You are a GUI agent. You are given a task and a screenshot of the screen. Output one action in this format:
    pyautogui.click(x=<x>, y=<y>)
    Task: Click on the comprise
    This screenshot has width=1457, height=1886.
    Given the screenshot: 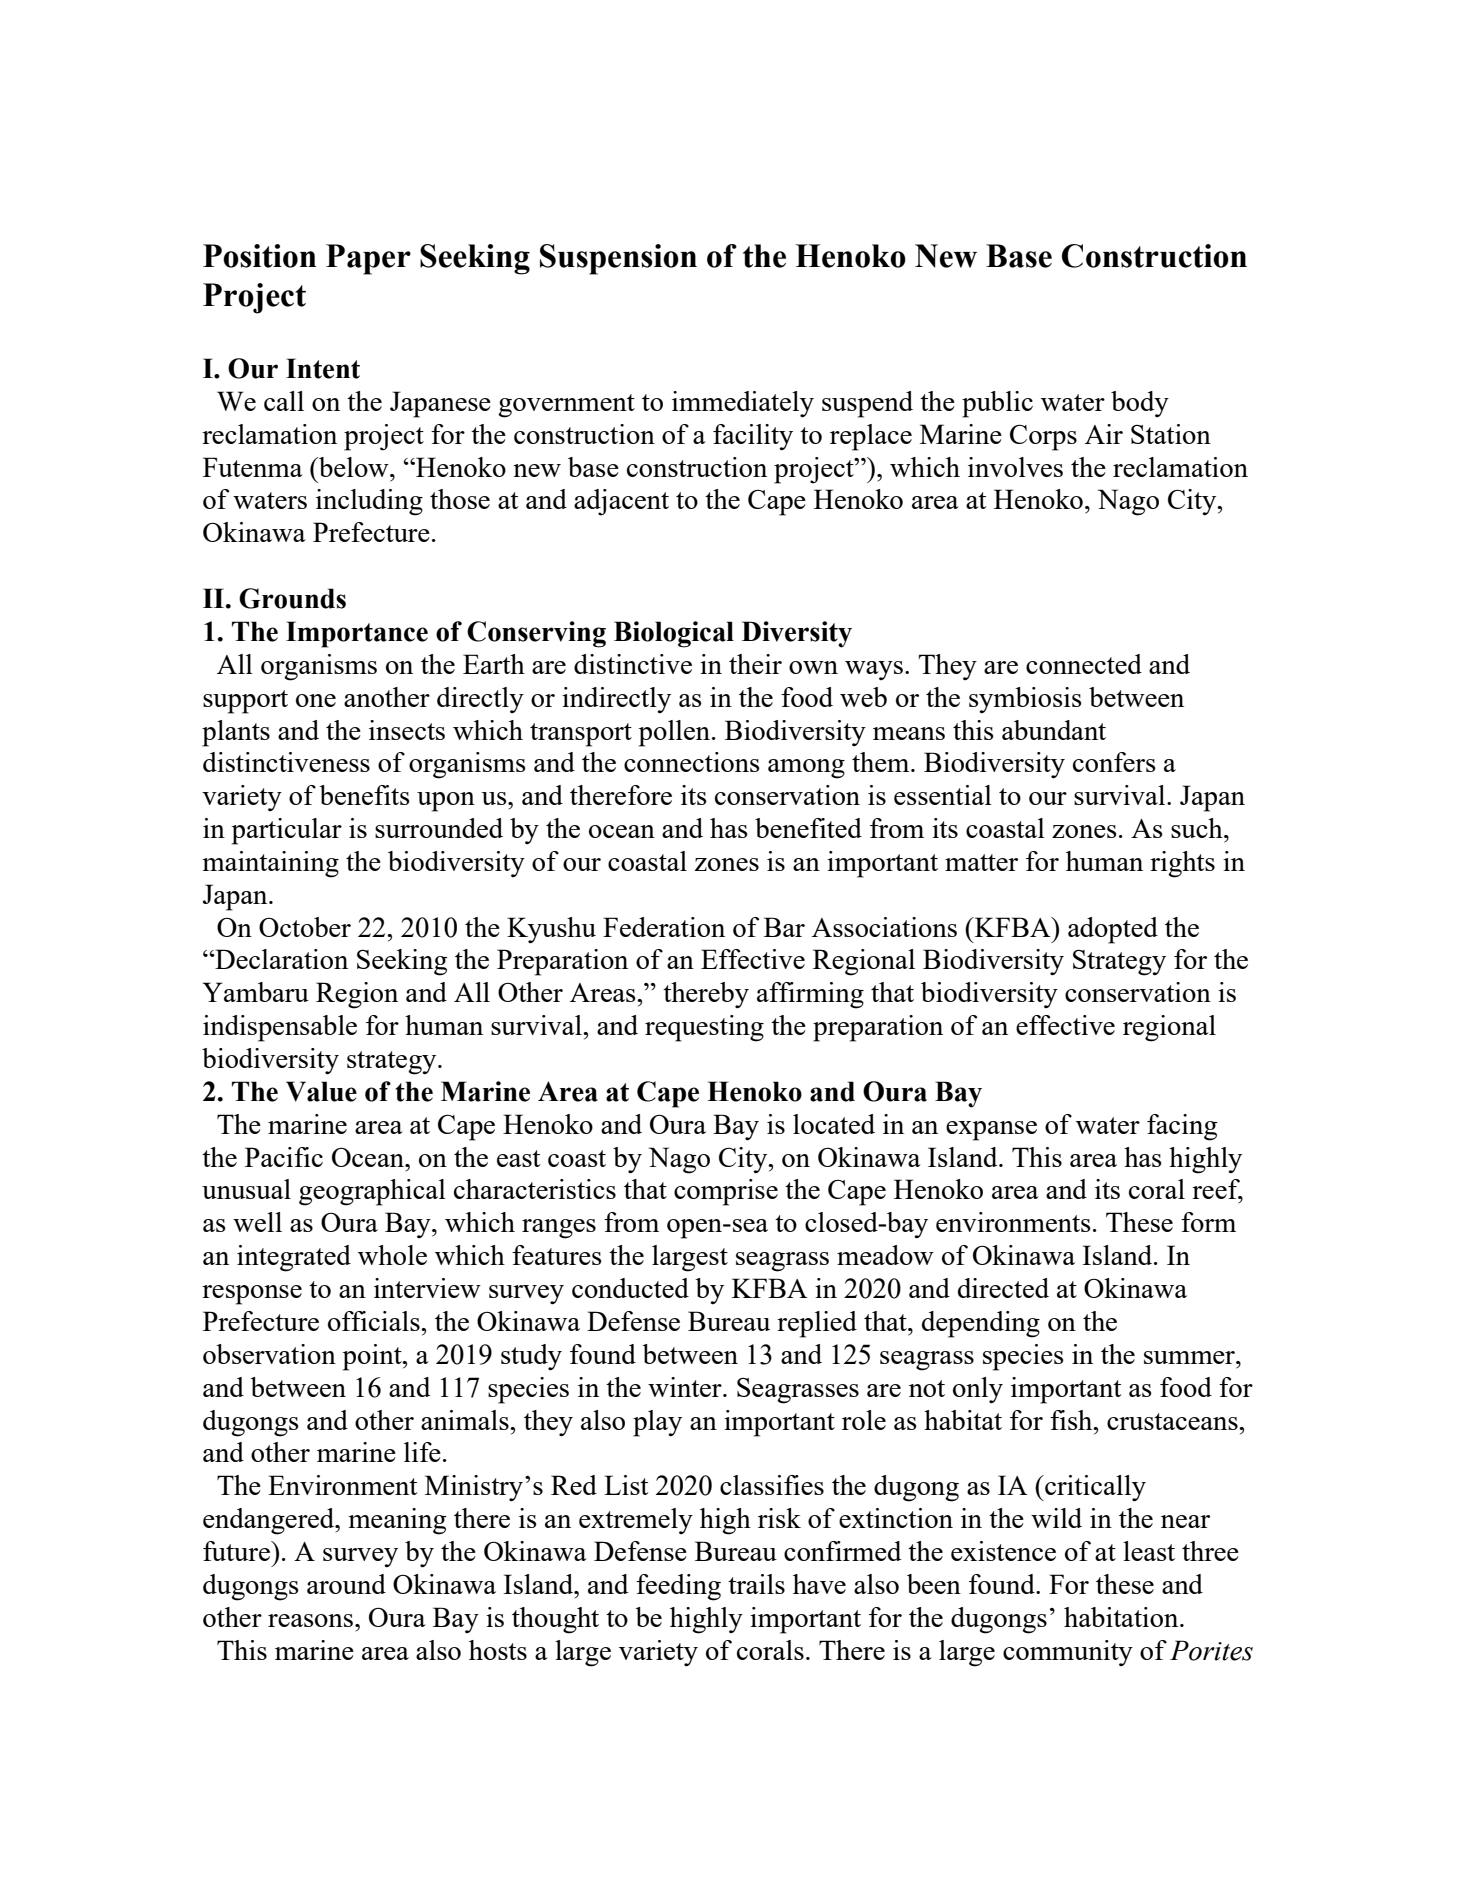 What is the action you would take?
    pyautogui.click(x=726, y=1192)
